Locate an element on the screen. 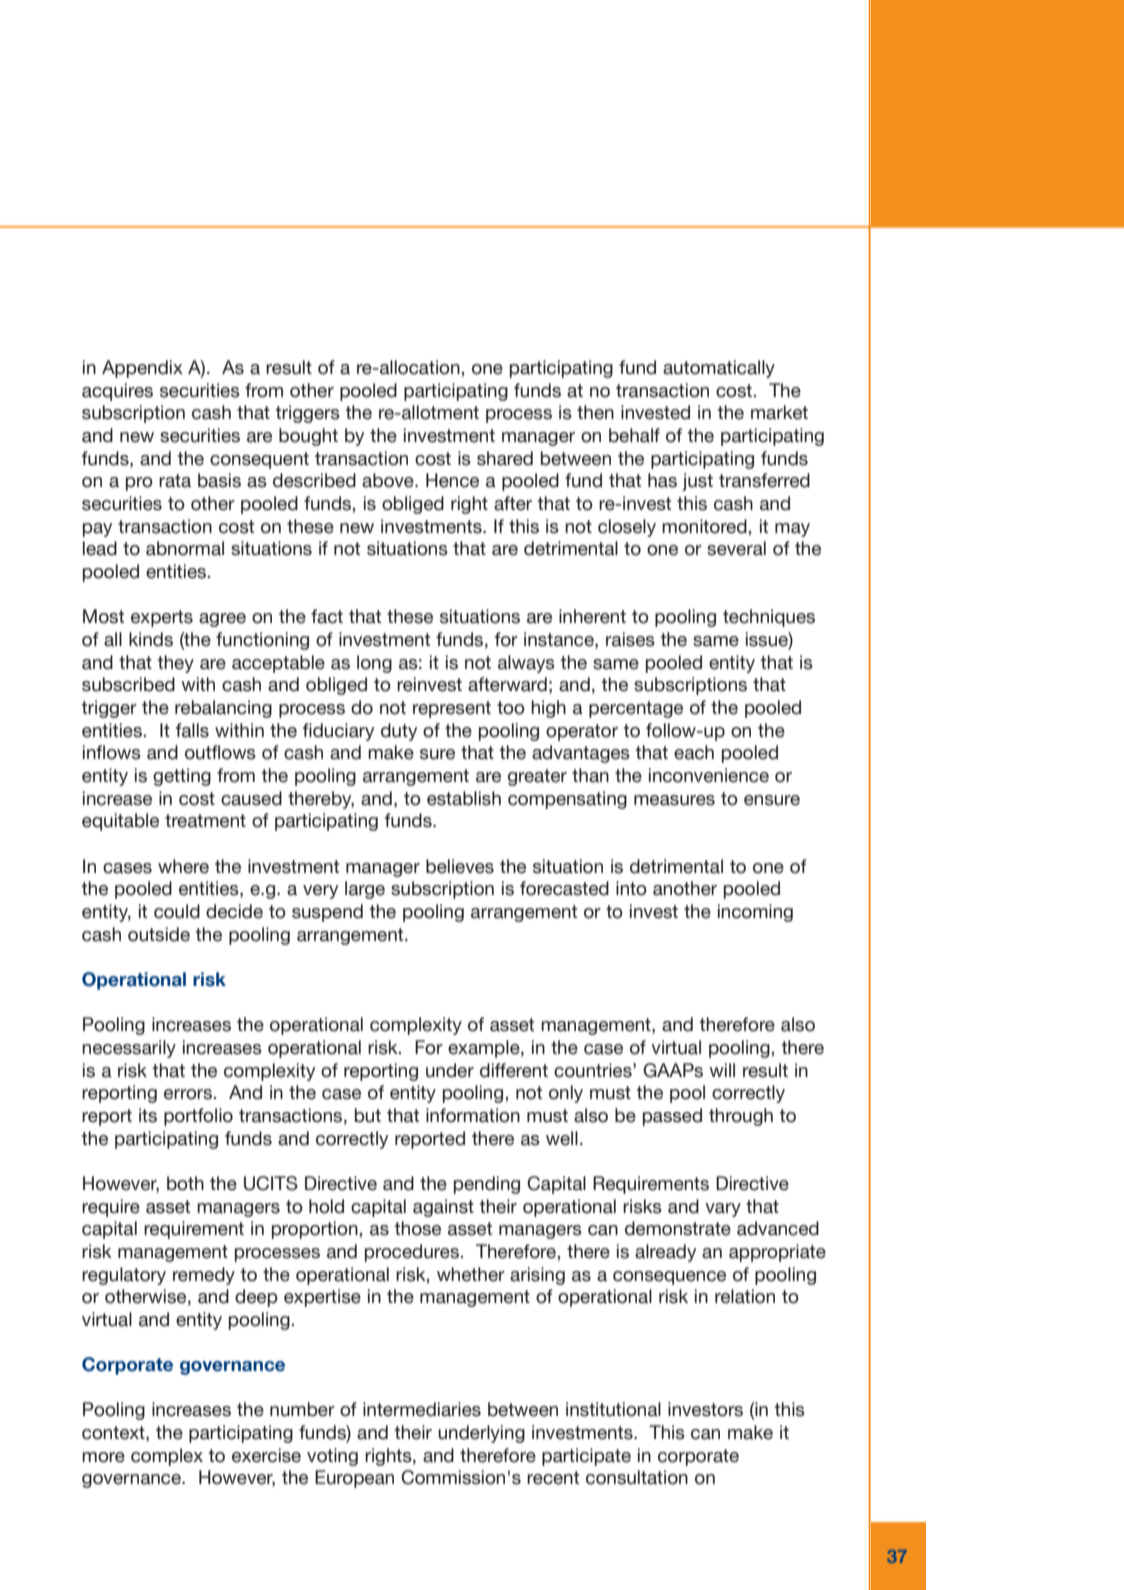 The width and height of the screenshot is (1124, 1590). duty is located at coordinates (399, 732).
